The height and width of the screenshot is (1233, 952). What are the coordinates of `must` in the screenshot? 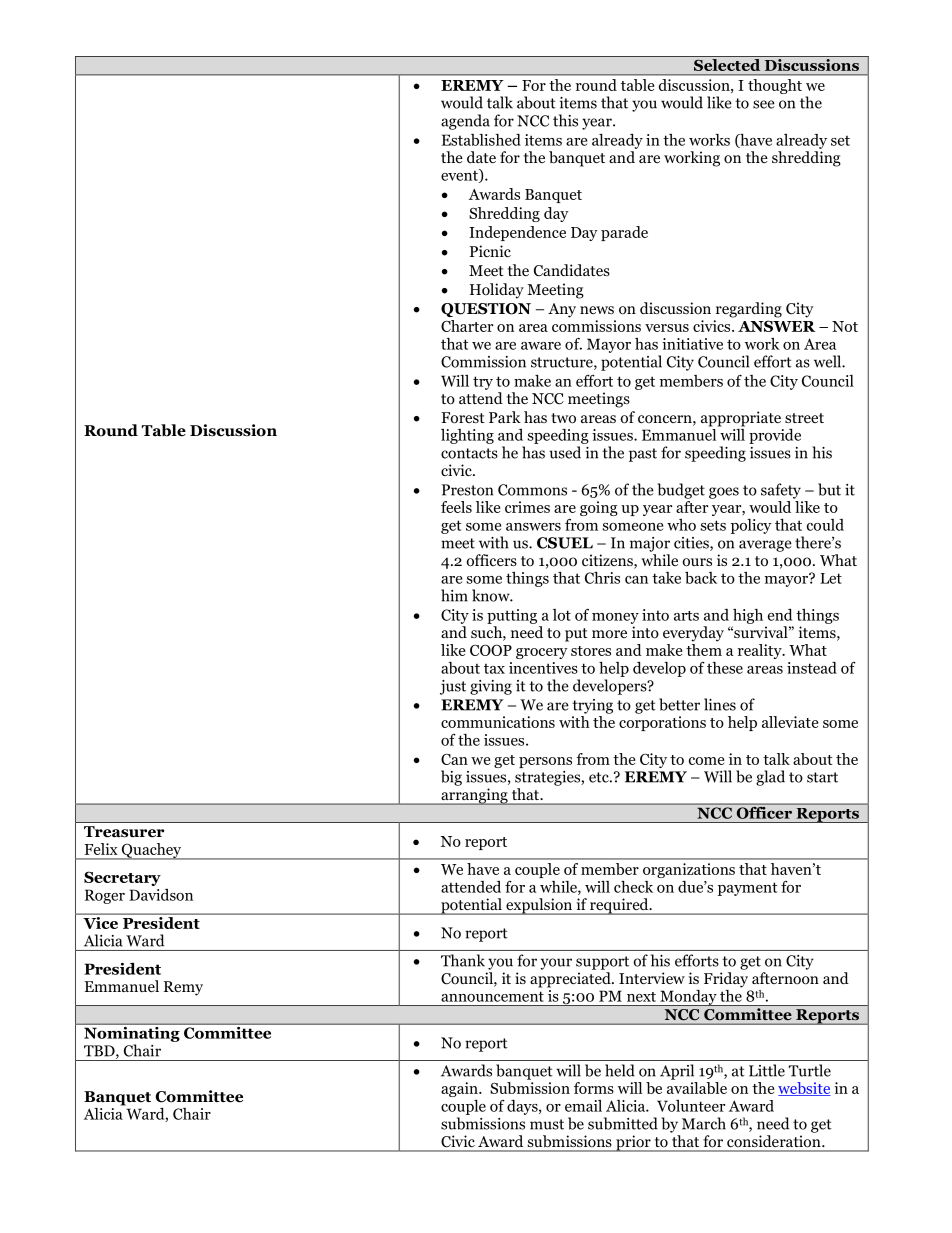 It's located at (547, 1124).
